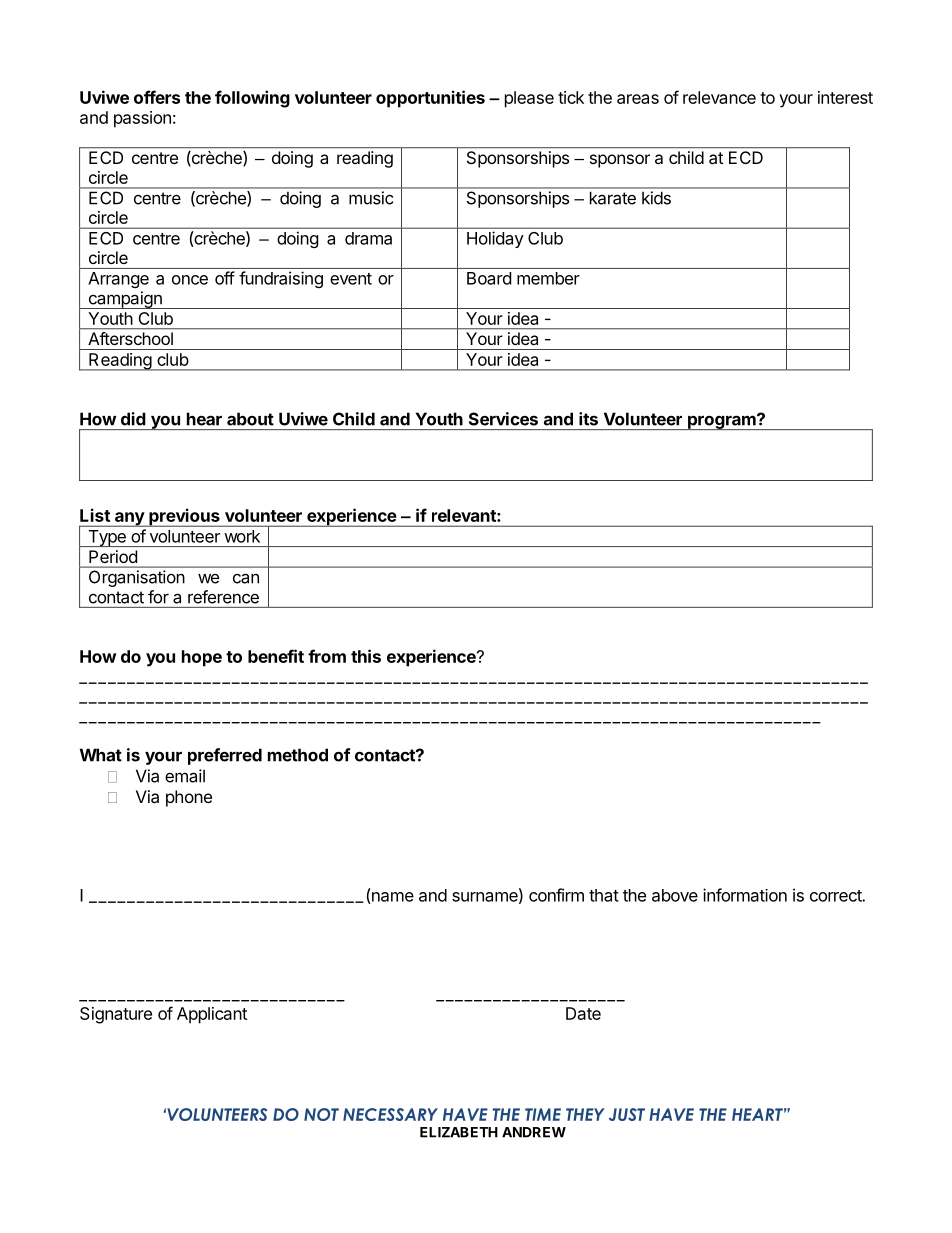  What do you see at coordinates (430, 99) in the screenshot?
I see `opportunities` at bounding box center [430, 99].
